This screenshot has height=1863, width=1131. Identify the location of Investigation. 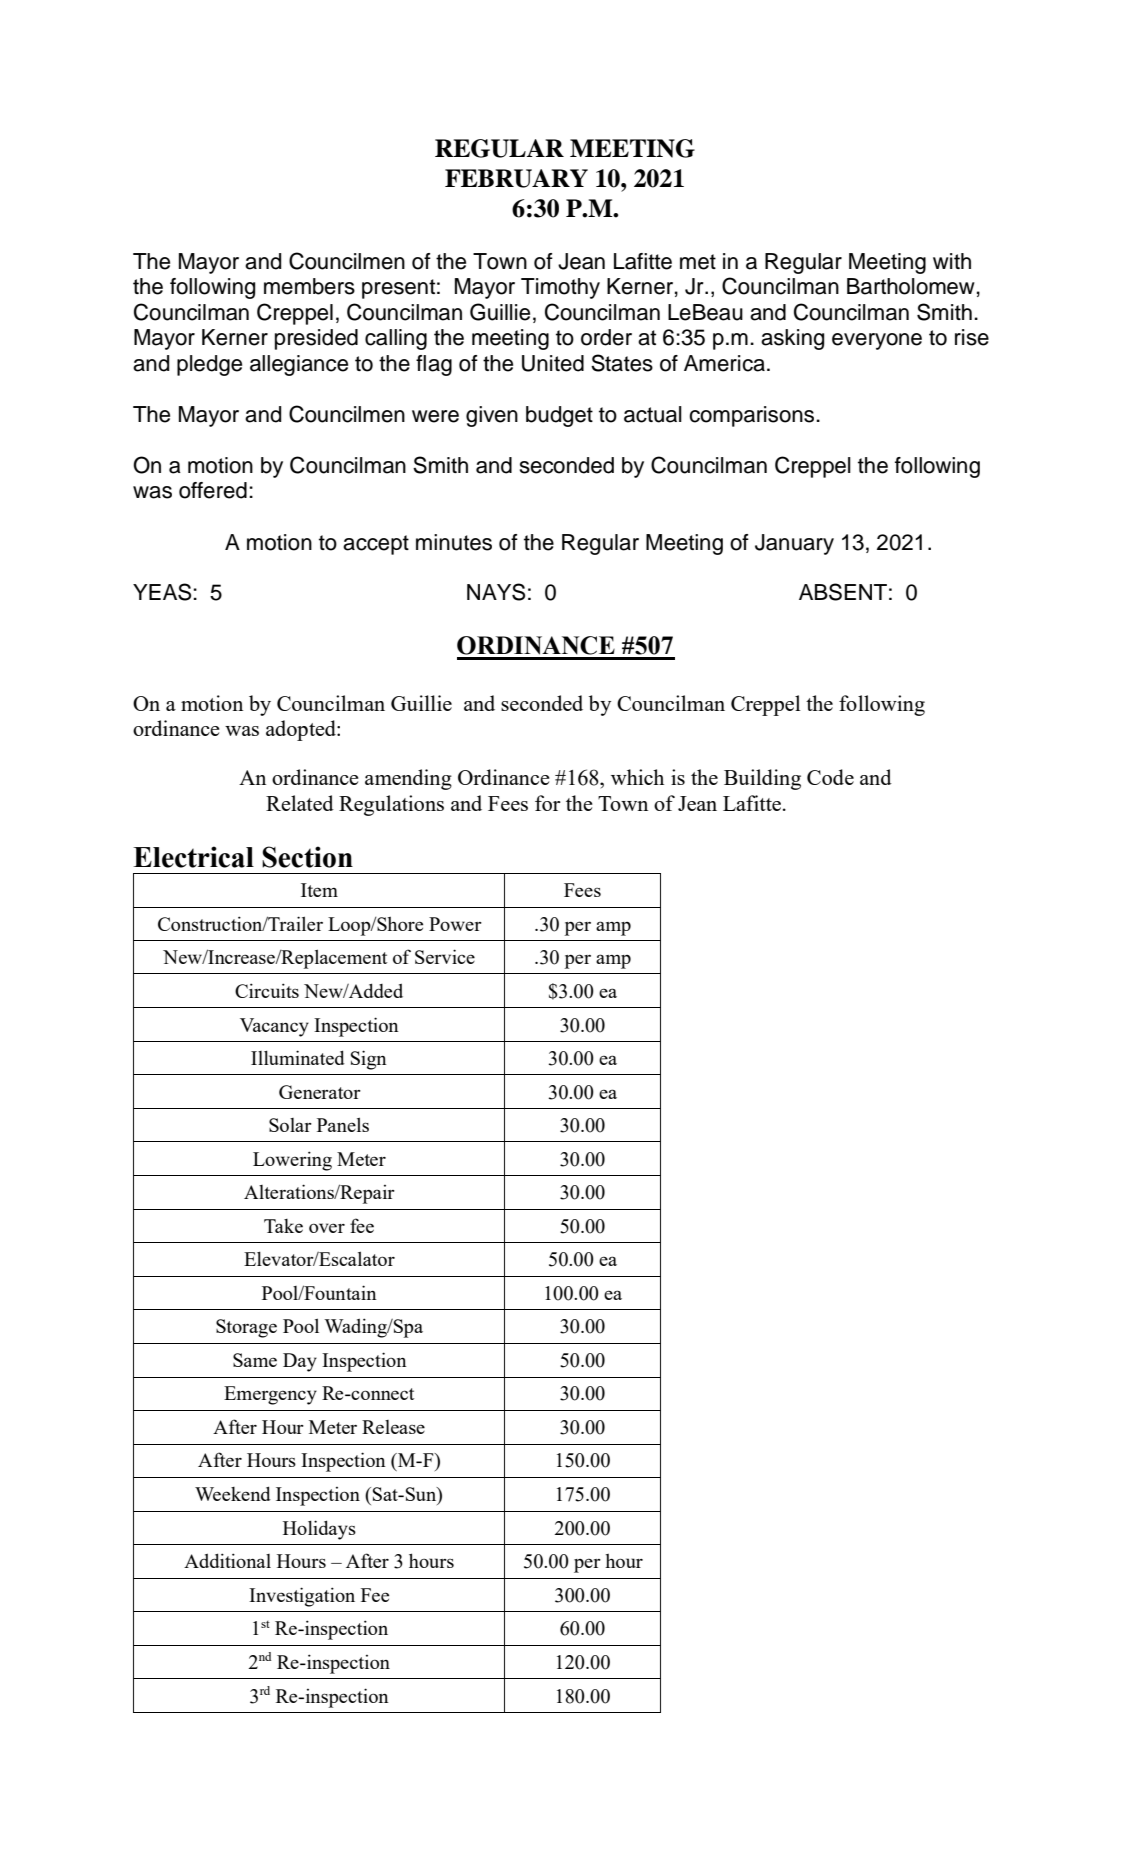
(302, 1597).
